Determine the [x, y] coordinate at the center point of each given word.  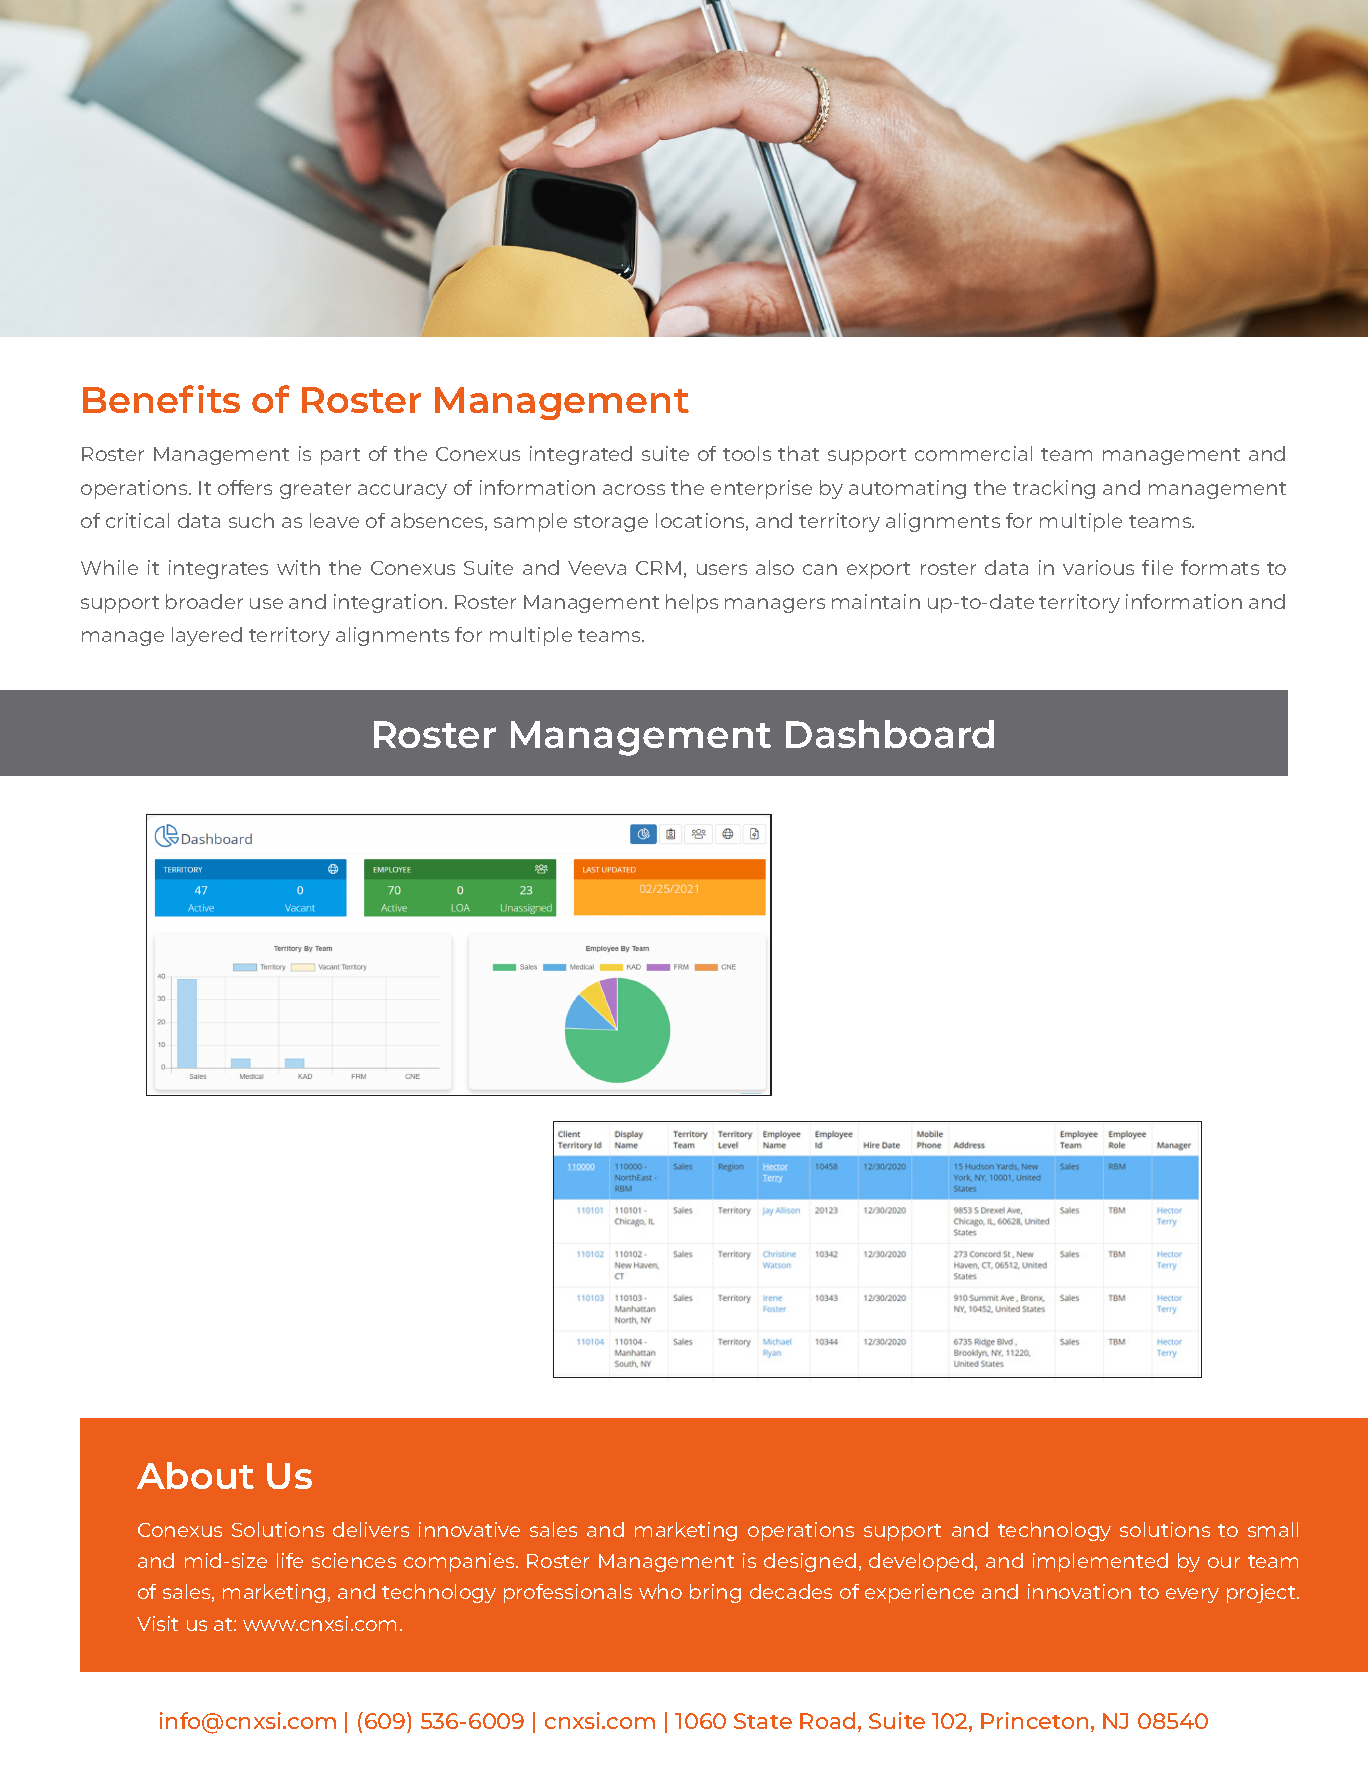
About [195, 1475]
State [763, 1721]
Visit [157, 1623]
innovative [469, 1529]
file [1157, 567]
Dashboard [890, 734]
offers [245, 487]
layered [207, 636]
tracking [1054, 489]
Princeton [1034, 1720]
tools [747, 453]
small [1273, 1529]
